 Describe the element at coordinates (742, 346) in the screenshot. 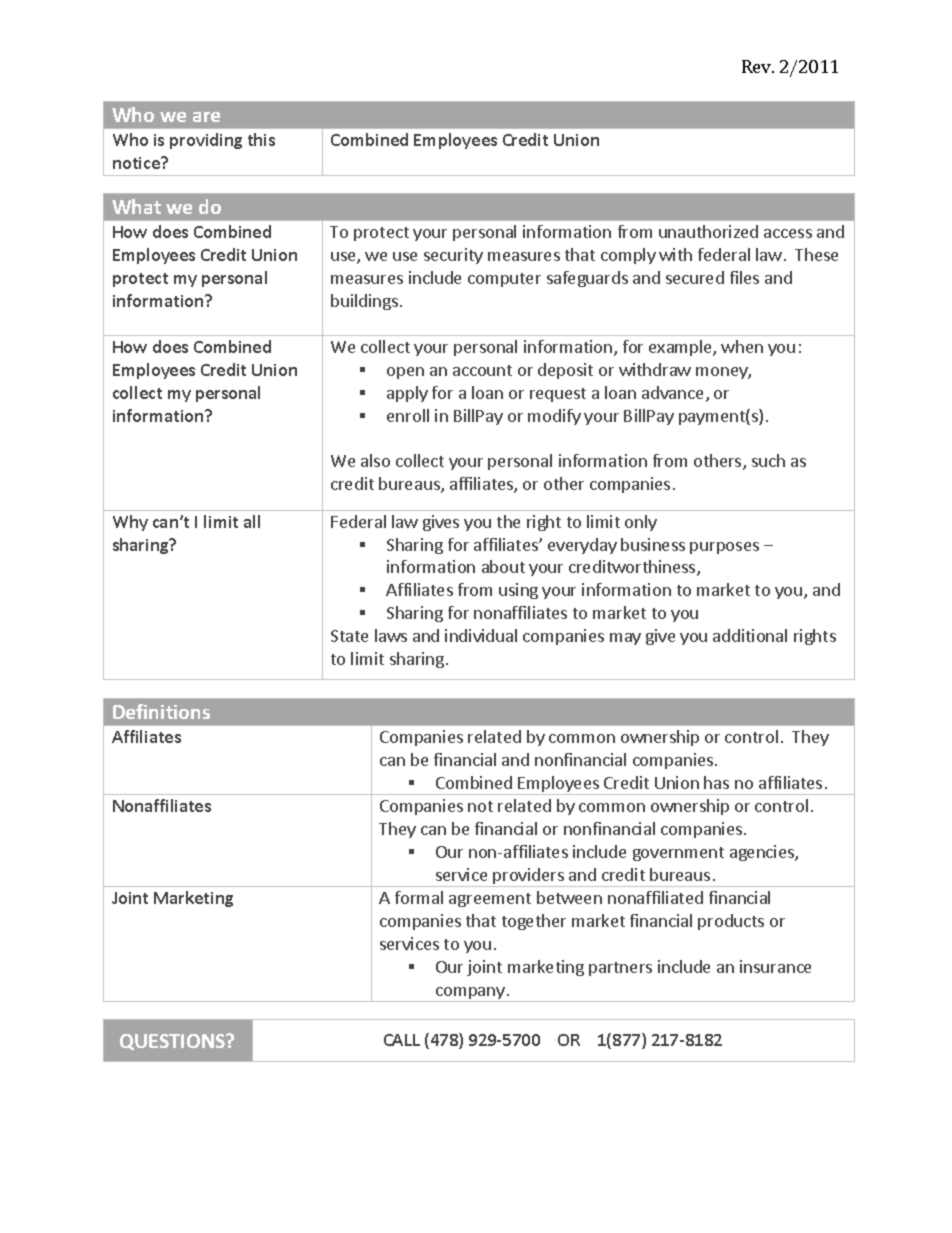

I see `when` at that location.
